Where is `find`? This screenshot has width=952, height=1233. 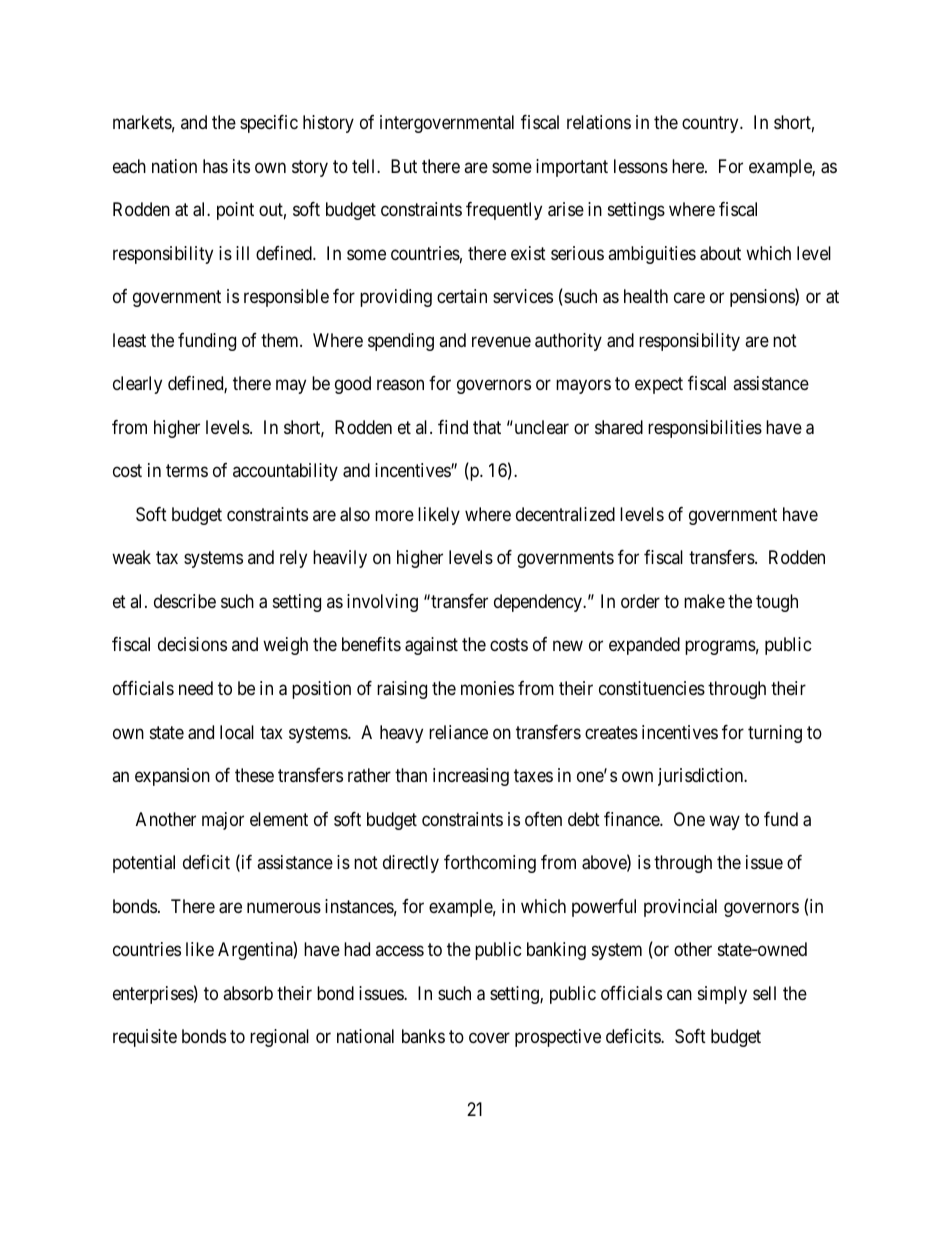 find is located at coordinates (453, 427).
